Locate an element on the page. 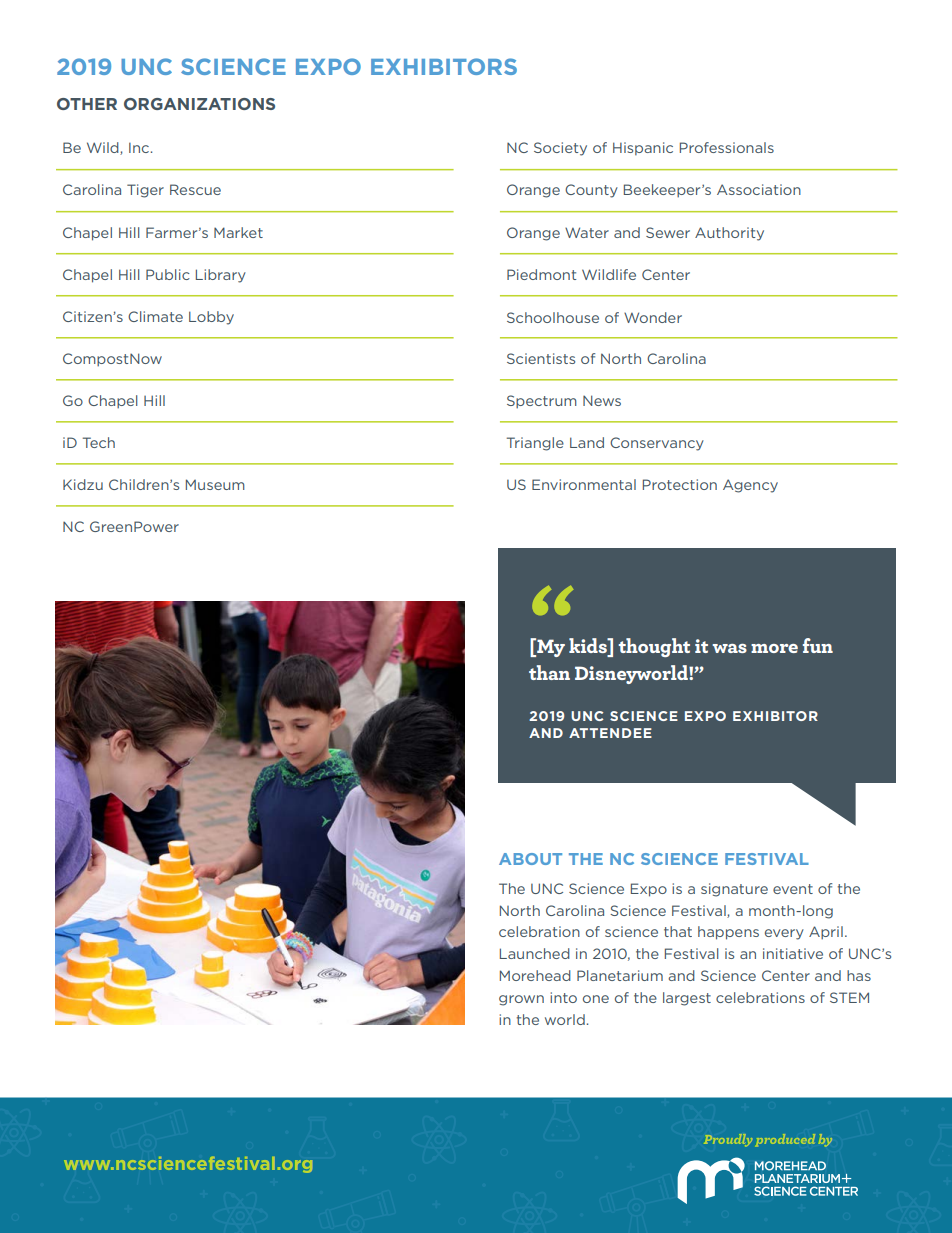 The width and height of the image is (952, 1233). Inc is located at coordinates (140, 147).
